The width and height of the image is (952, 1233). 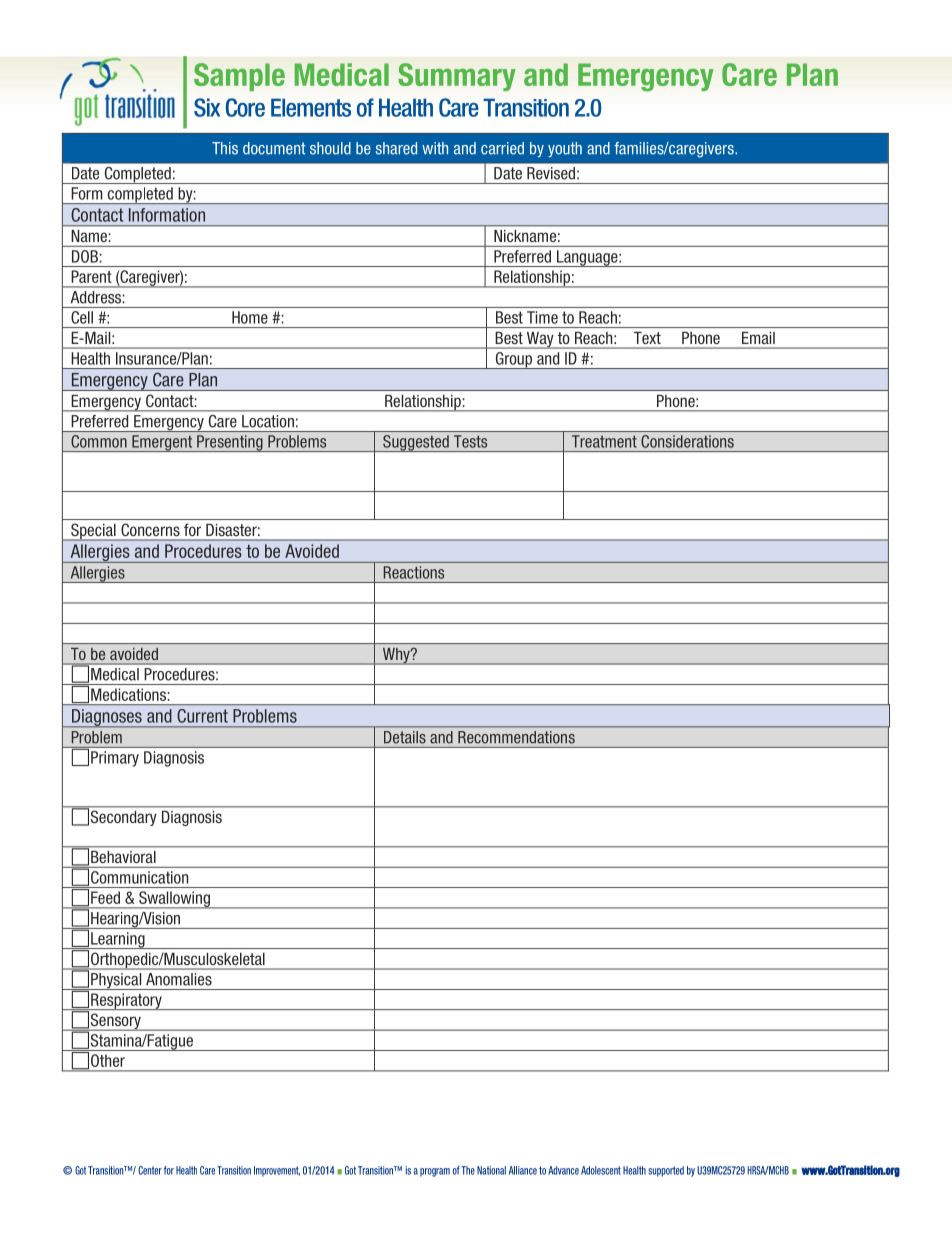 I want to click on Six, so click(x=207, y=107).
